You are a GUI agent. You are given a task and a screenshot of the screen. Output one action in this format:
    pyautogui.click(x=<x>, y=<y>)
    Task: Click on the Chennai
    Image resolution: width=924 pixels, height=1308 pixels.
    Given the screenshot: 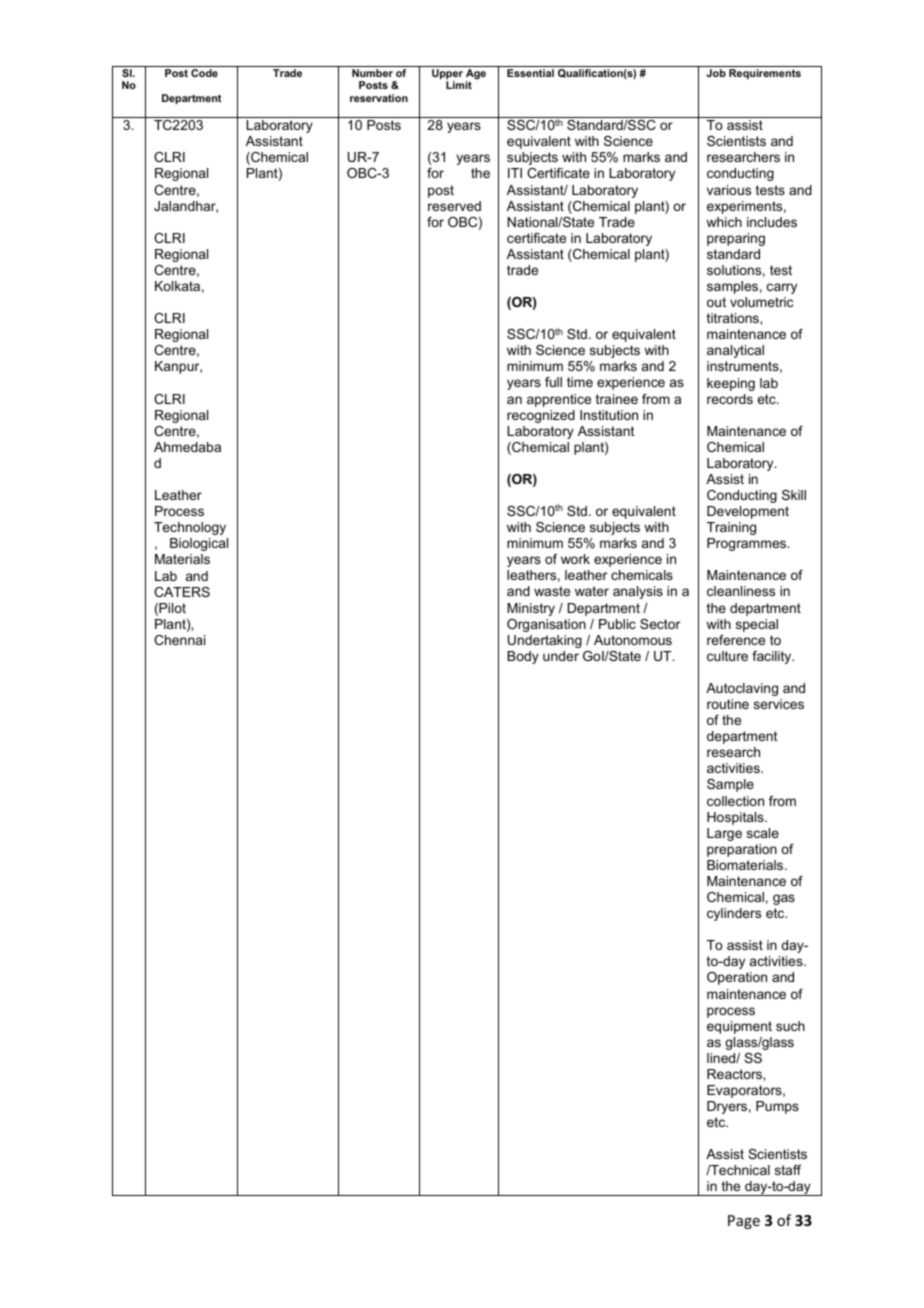 What is the action you would take?
    pyautogui.click(x=179, y=640)
